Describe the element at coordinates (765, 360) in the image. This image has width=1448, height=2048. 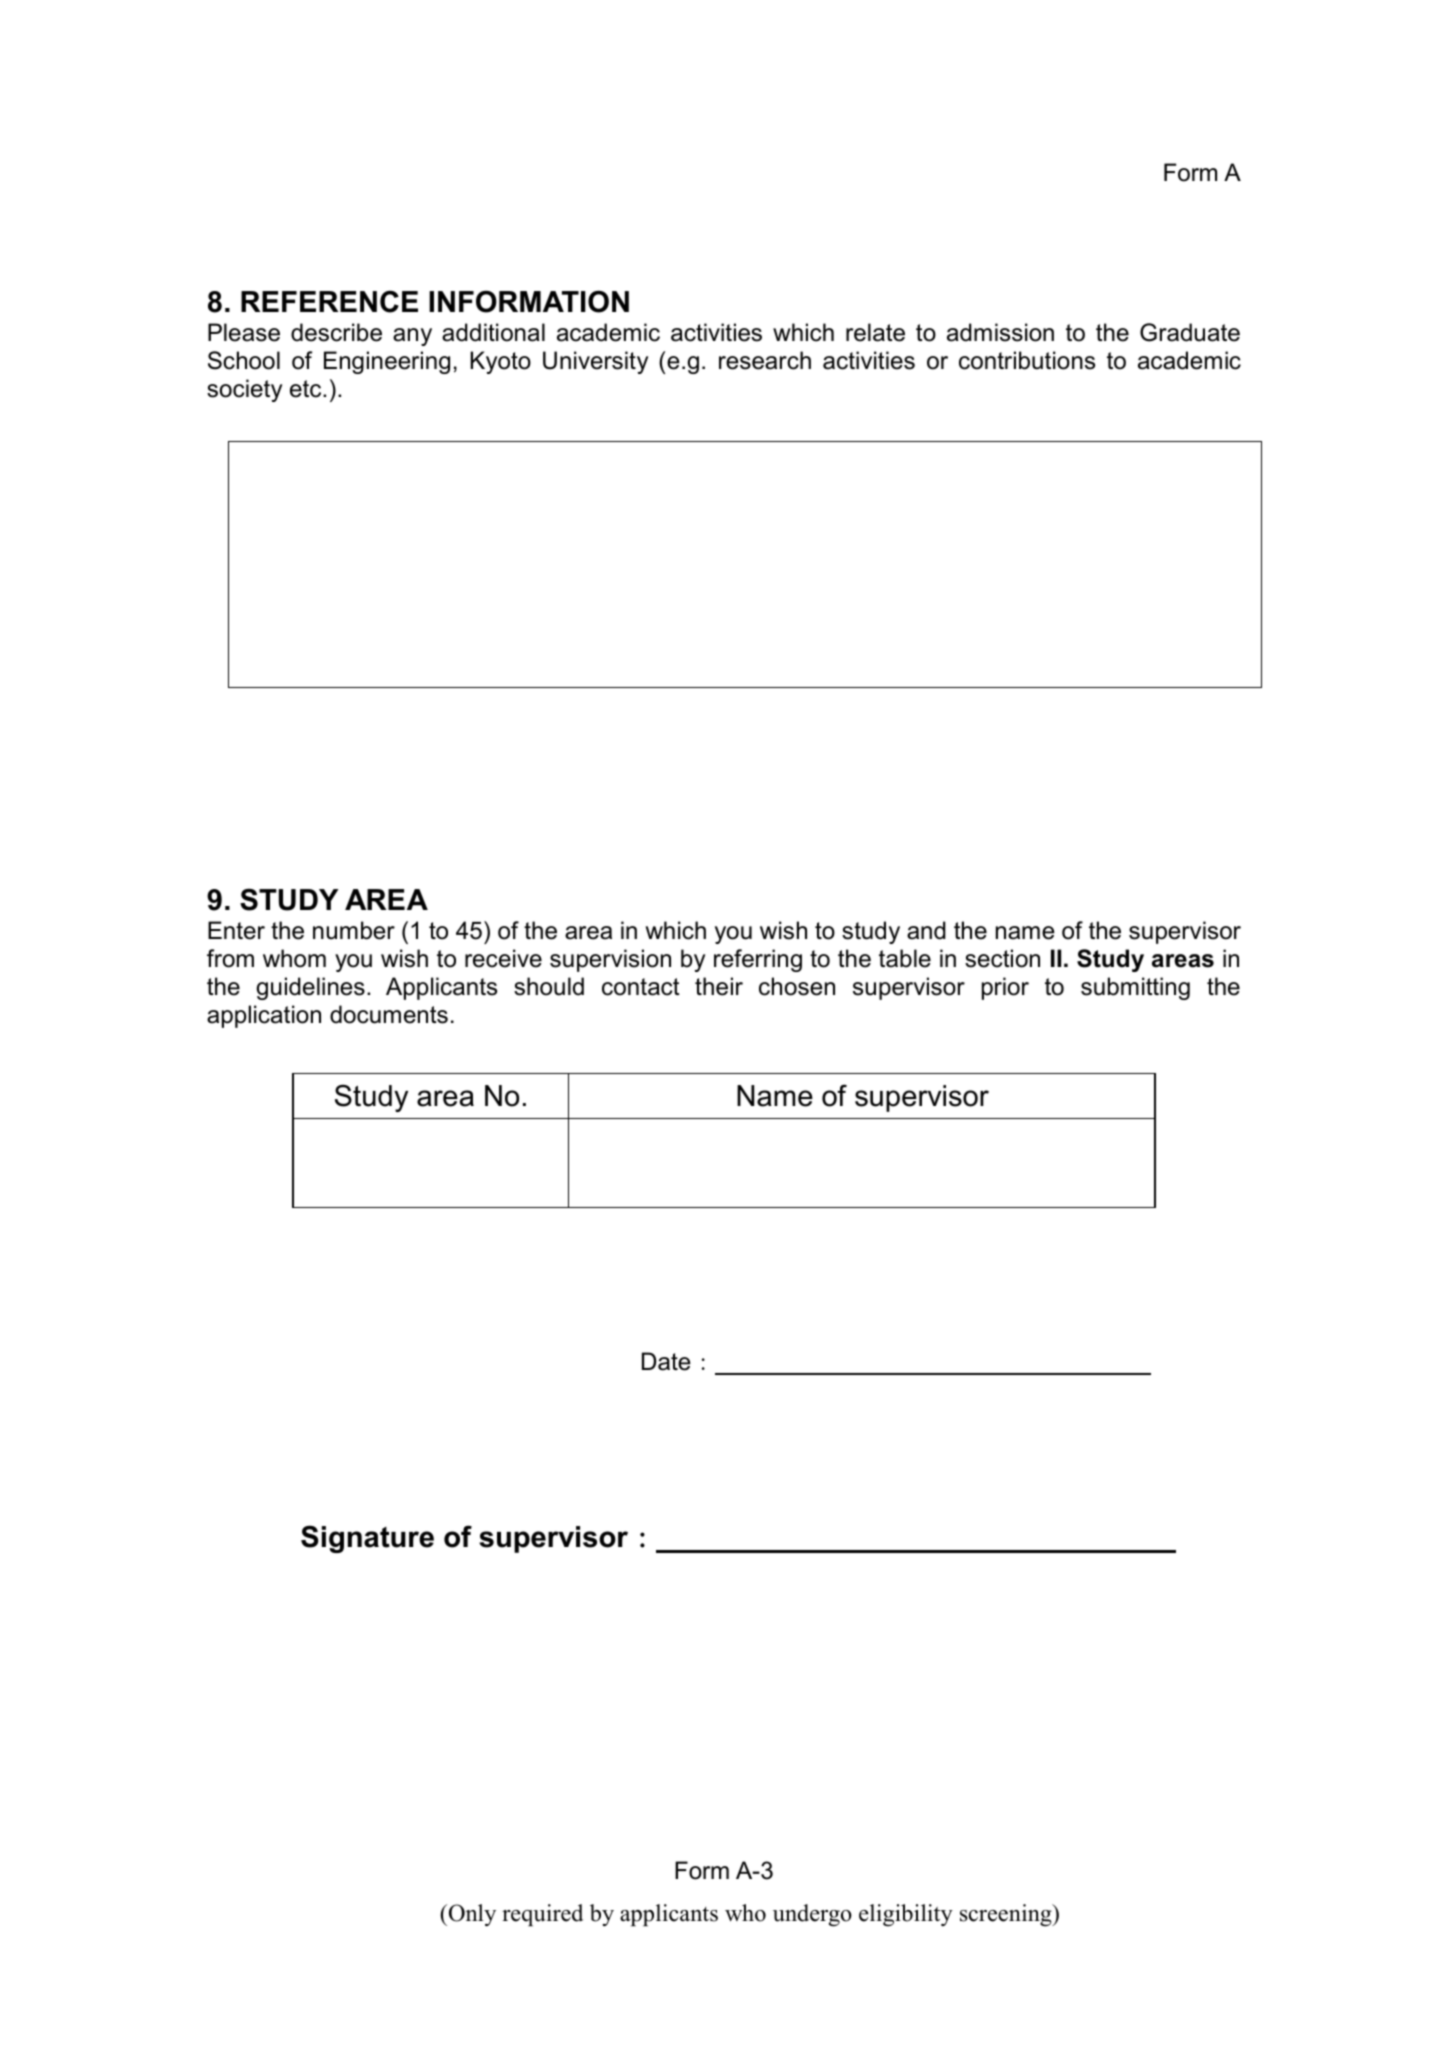
I see `research` at that location.
